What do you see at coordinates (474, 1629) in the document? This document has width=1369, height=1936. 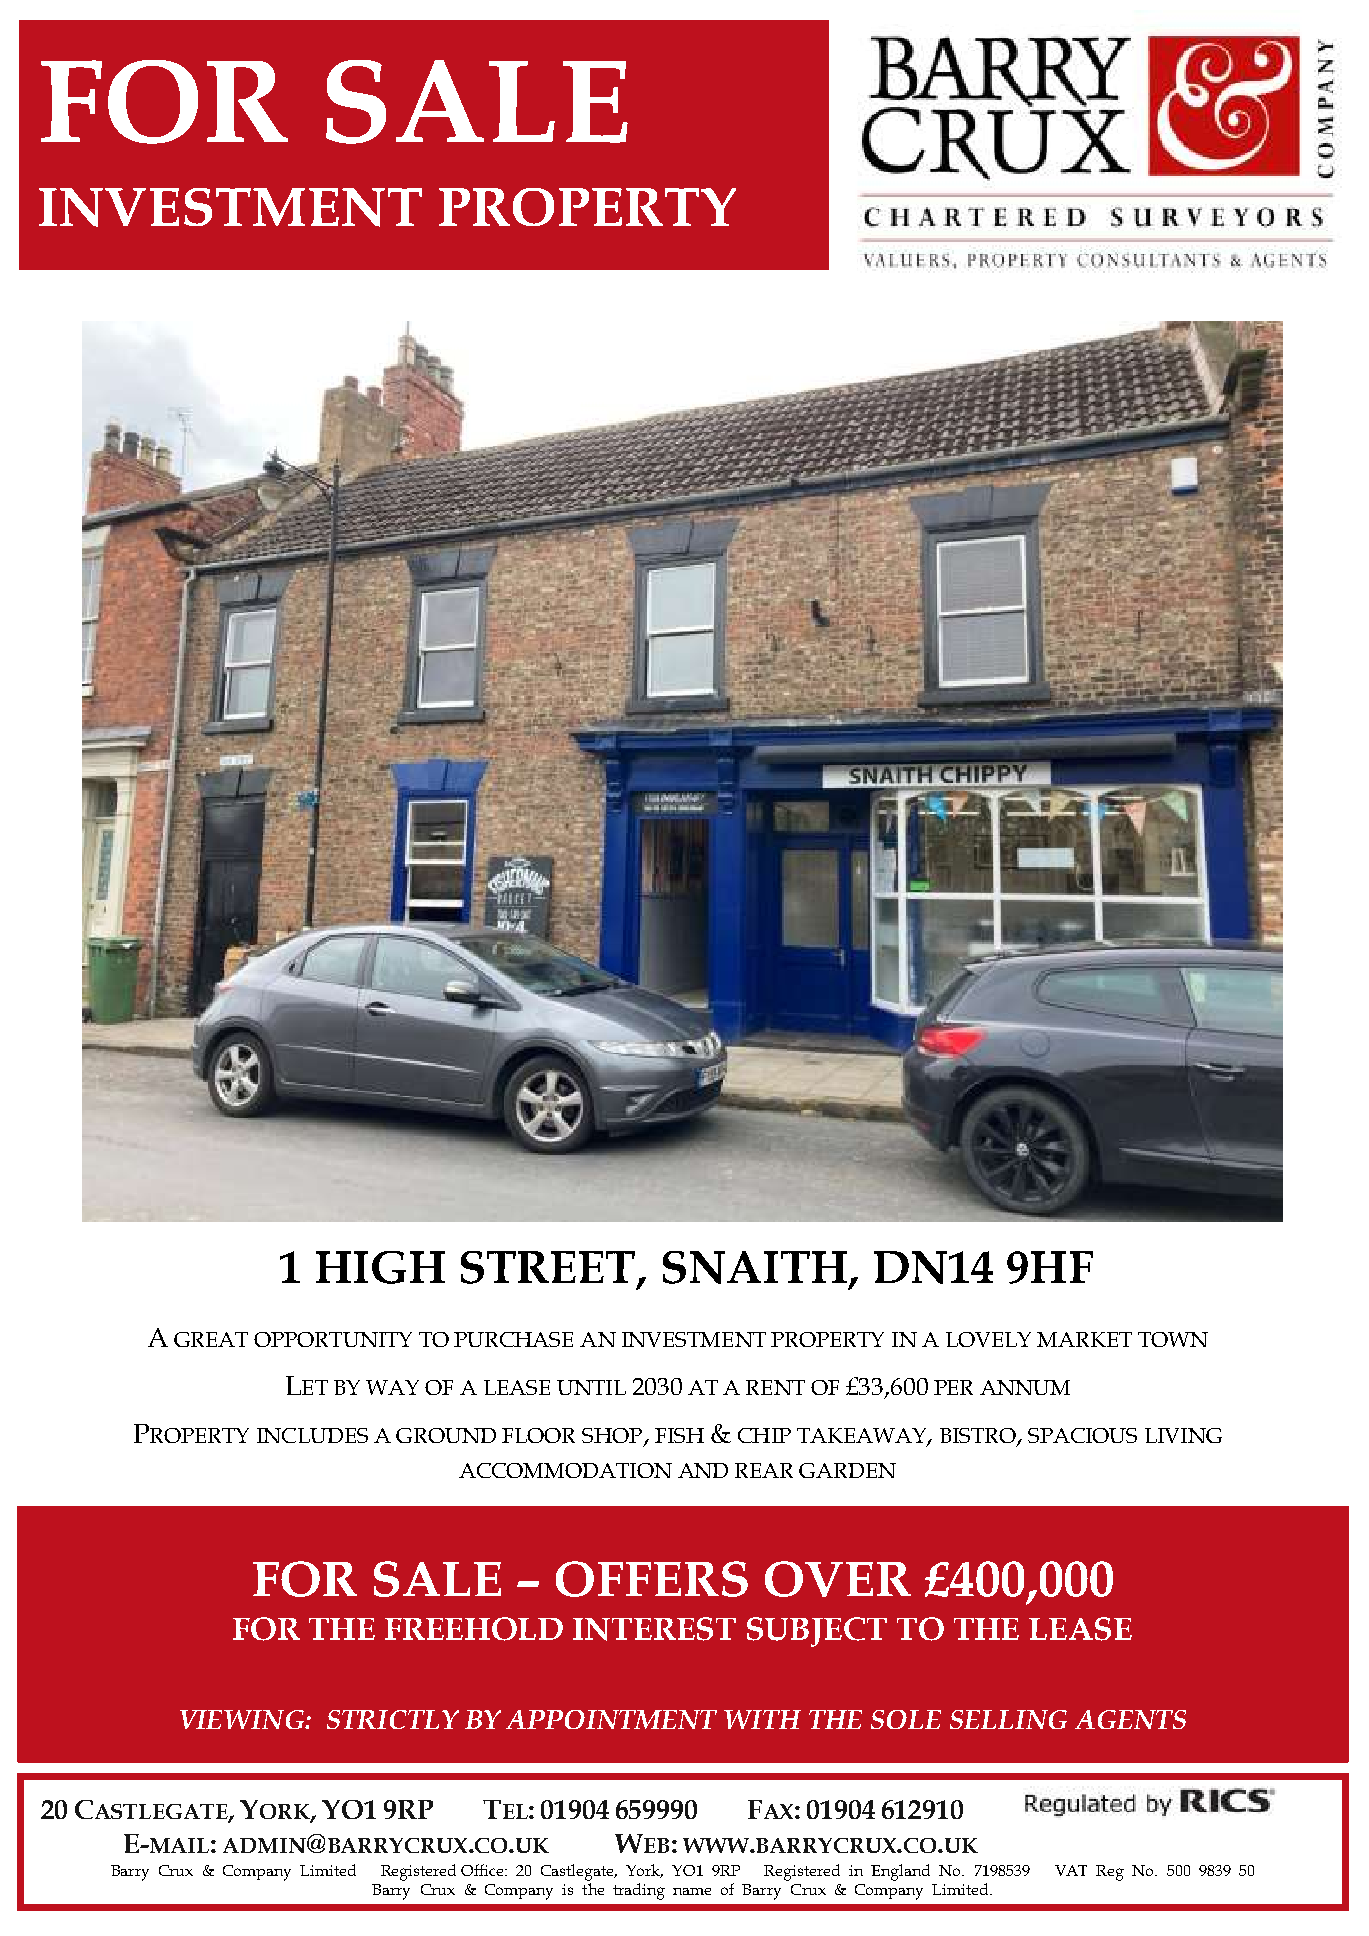 I see `FREEHOLD` at bounding box center [474, 1629].
